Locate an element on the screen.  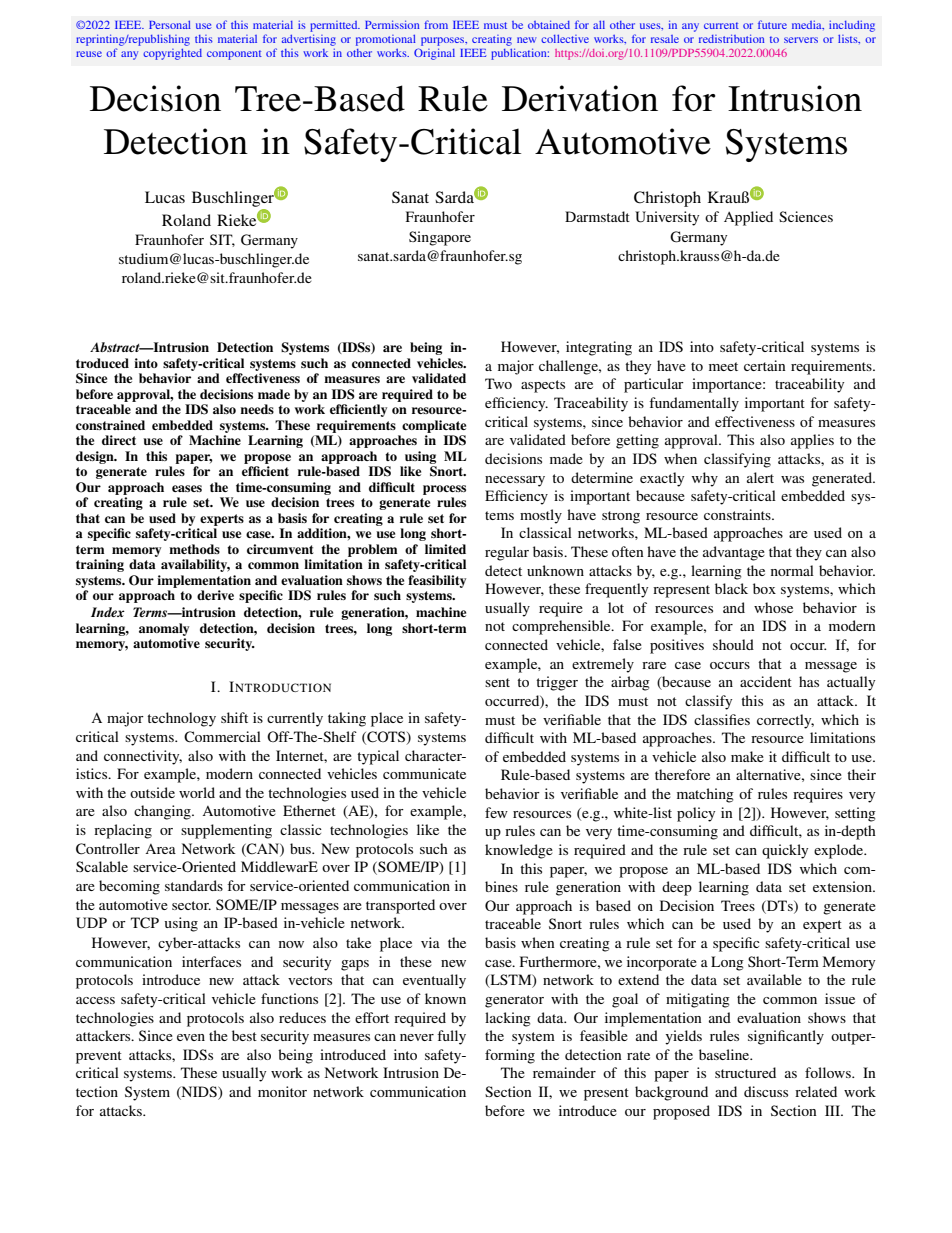
discuss is located at coordinates (766, 1091).
